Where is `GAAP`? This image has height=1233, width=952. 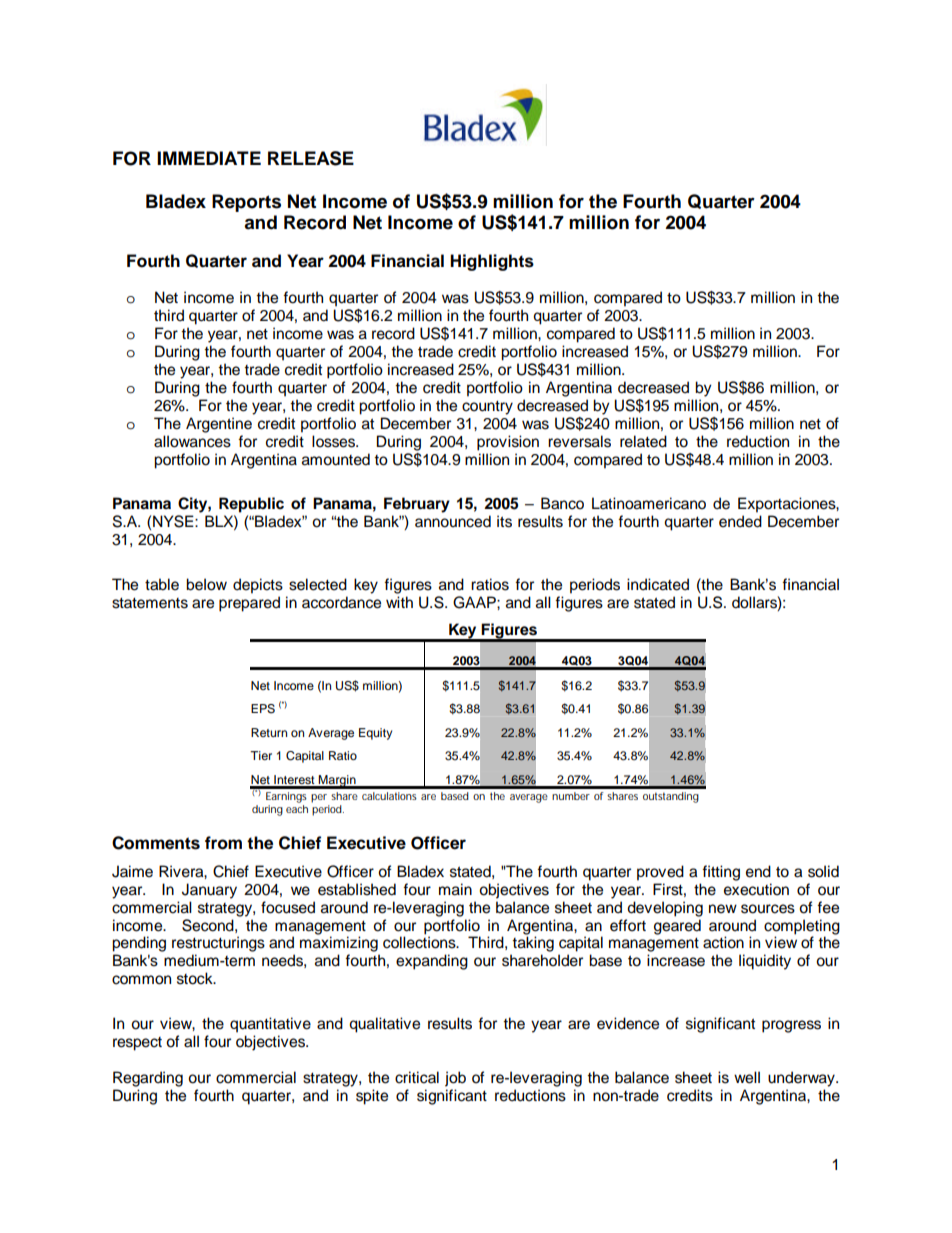 GAAP is located at coordinates (475, 602).
